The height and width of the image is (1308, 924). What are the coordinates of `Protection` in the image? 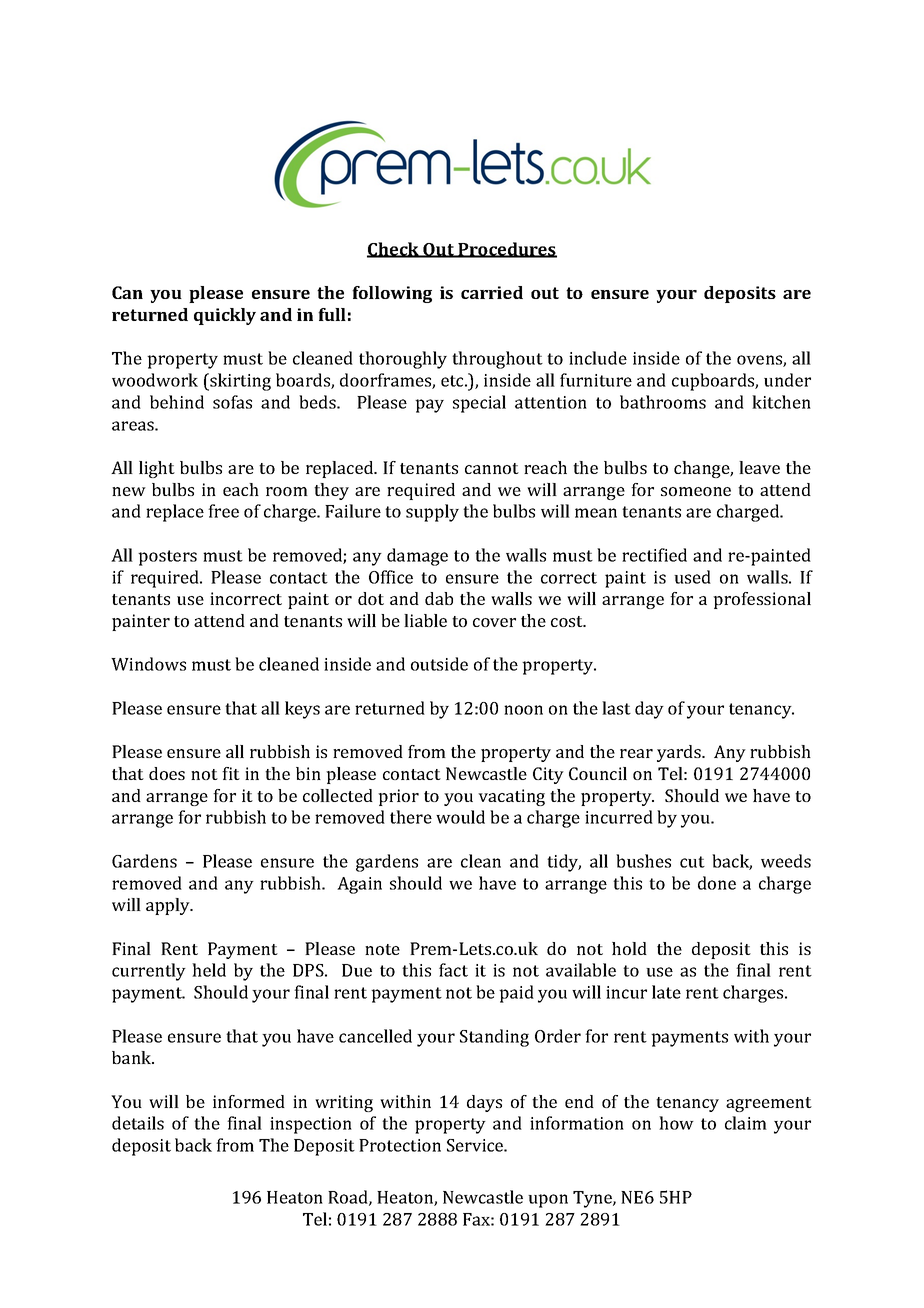 It's located at (400, 1145).
